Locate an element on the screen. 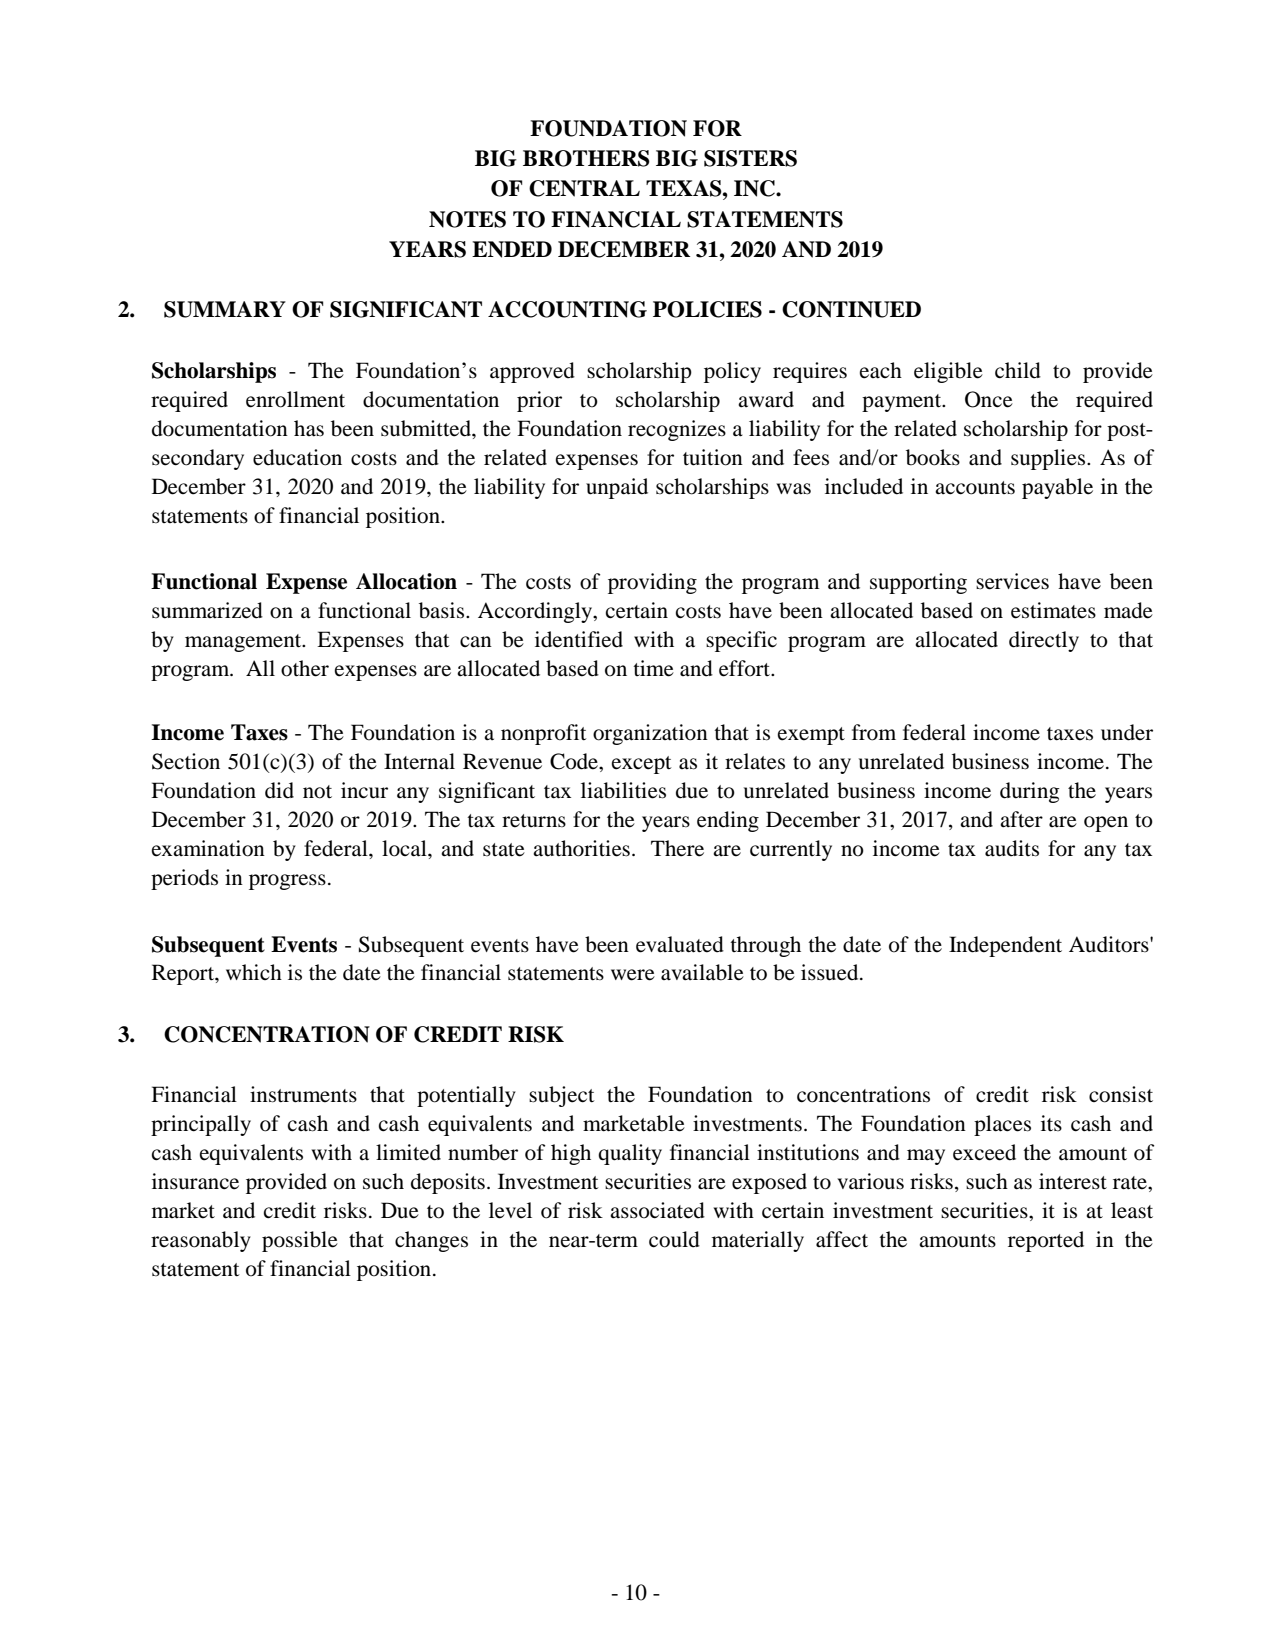 Image resolution: width=1273 pixels, height=1647 pixels. NOTES is located at coordinates (467, 219).
